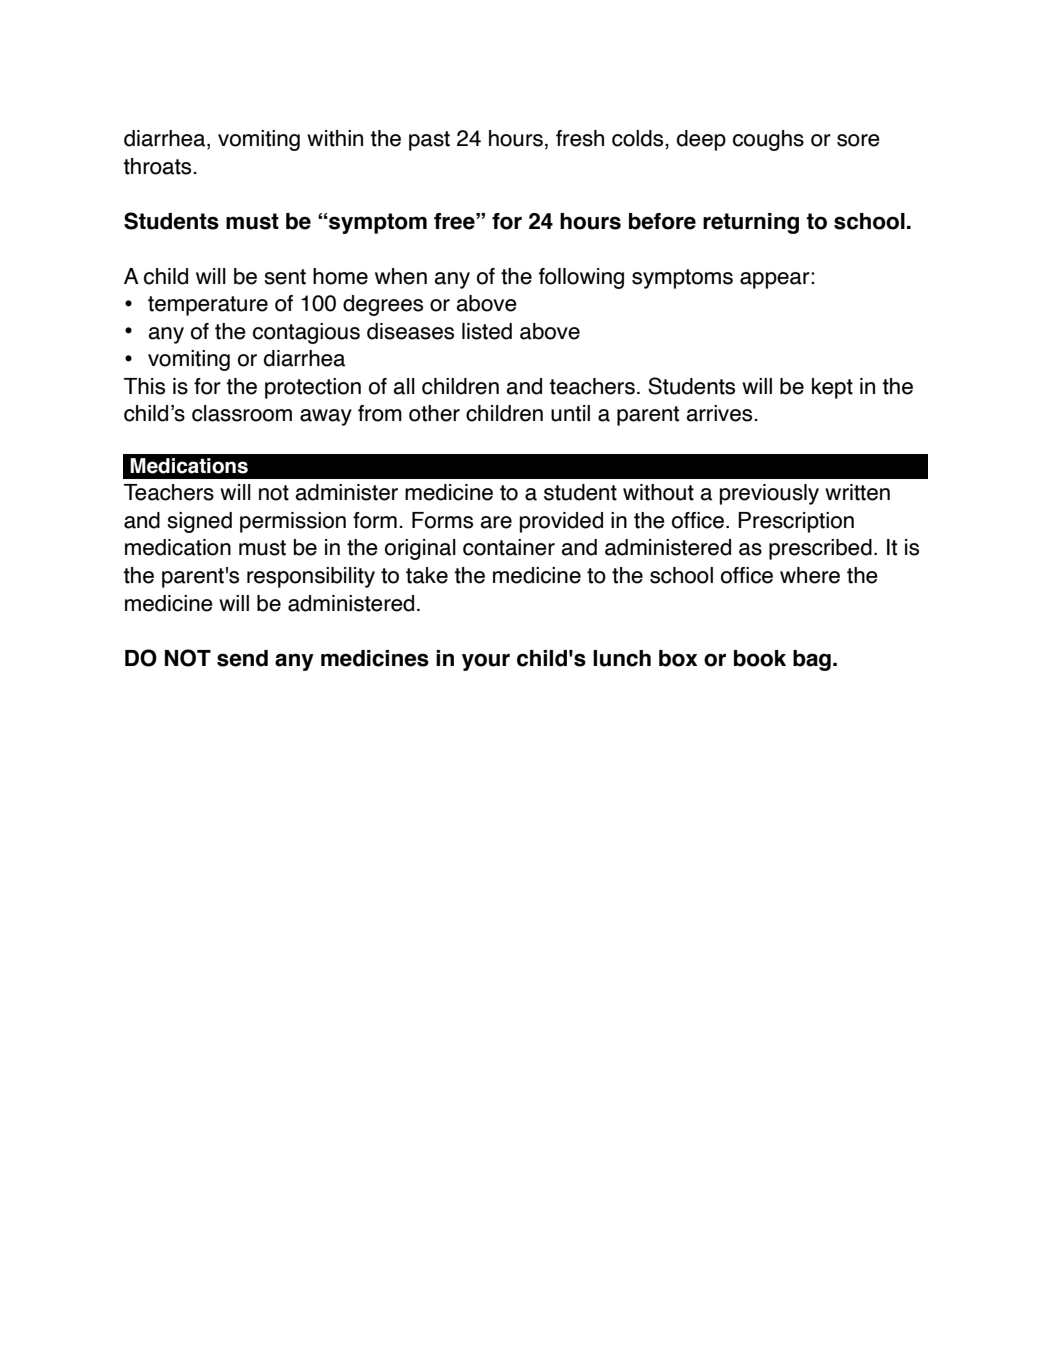  Describe the element at coordinates (306, 333) in the image. I see `contagious` at that location.
